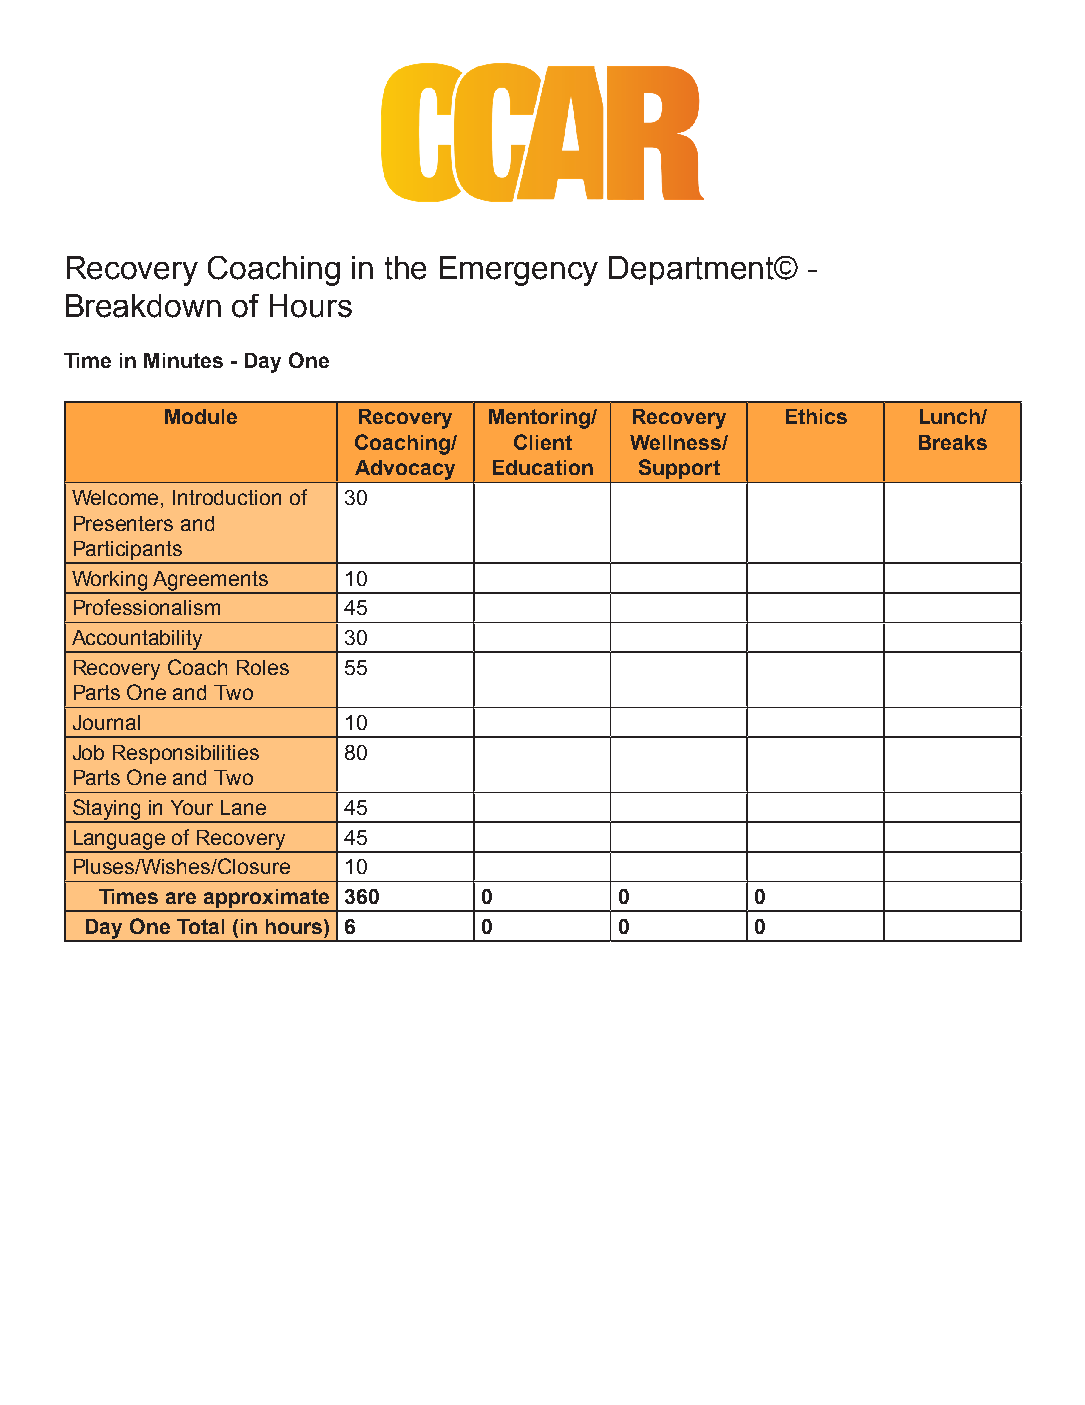 Image resolution: width=1085 pixels, height=1405 pixels. I want to click on Education, so click(543, 467).
